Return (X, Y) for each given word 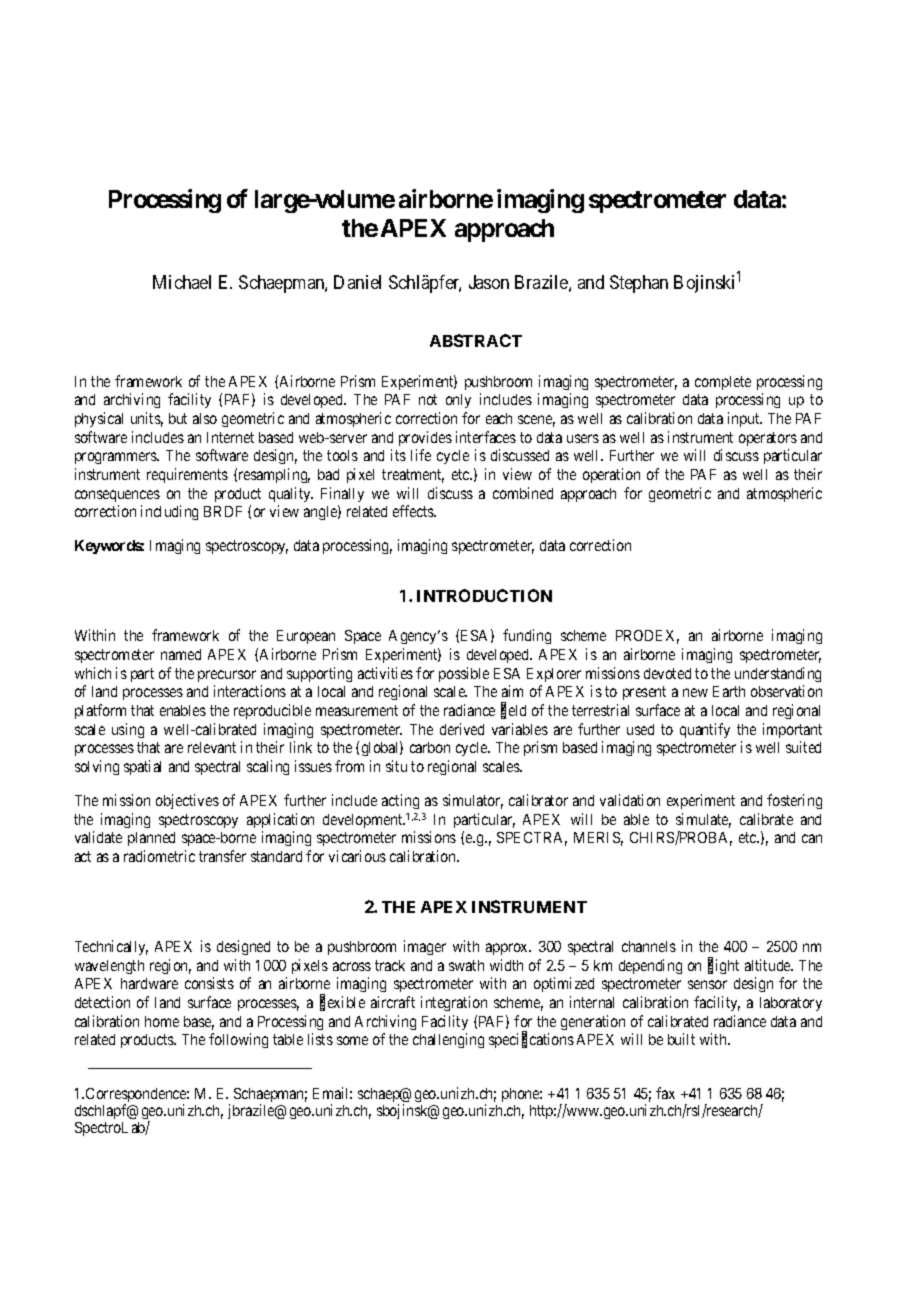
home (162, 1021)
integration (454, 1003)
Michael (182, 282)
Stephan (639, 284)
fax (665, 1093)
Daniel (357, 282)
